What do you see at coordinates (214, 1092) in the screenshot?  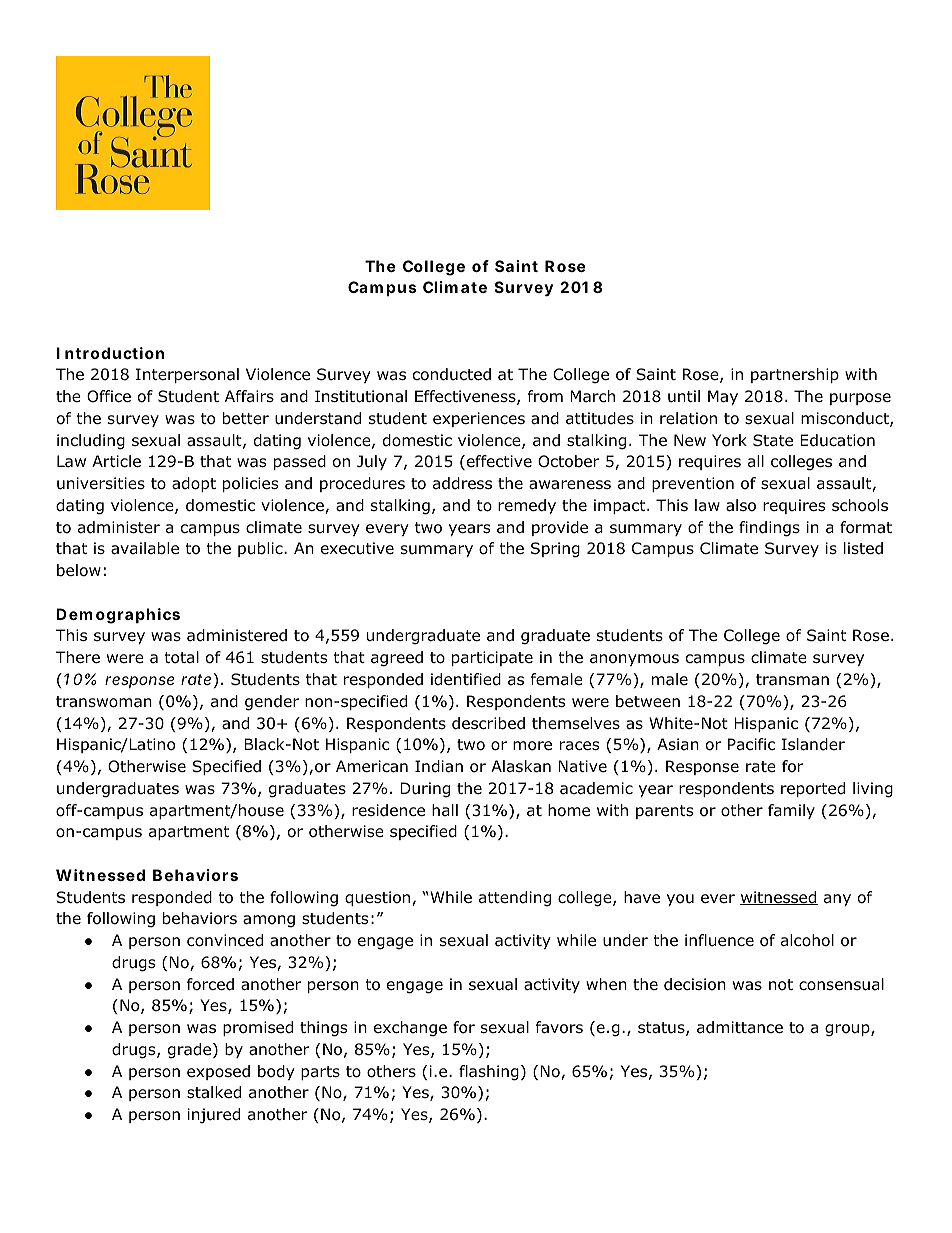 I see `stalked` at bounding box center [214, 1092].
